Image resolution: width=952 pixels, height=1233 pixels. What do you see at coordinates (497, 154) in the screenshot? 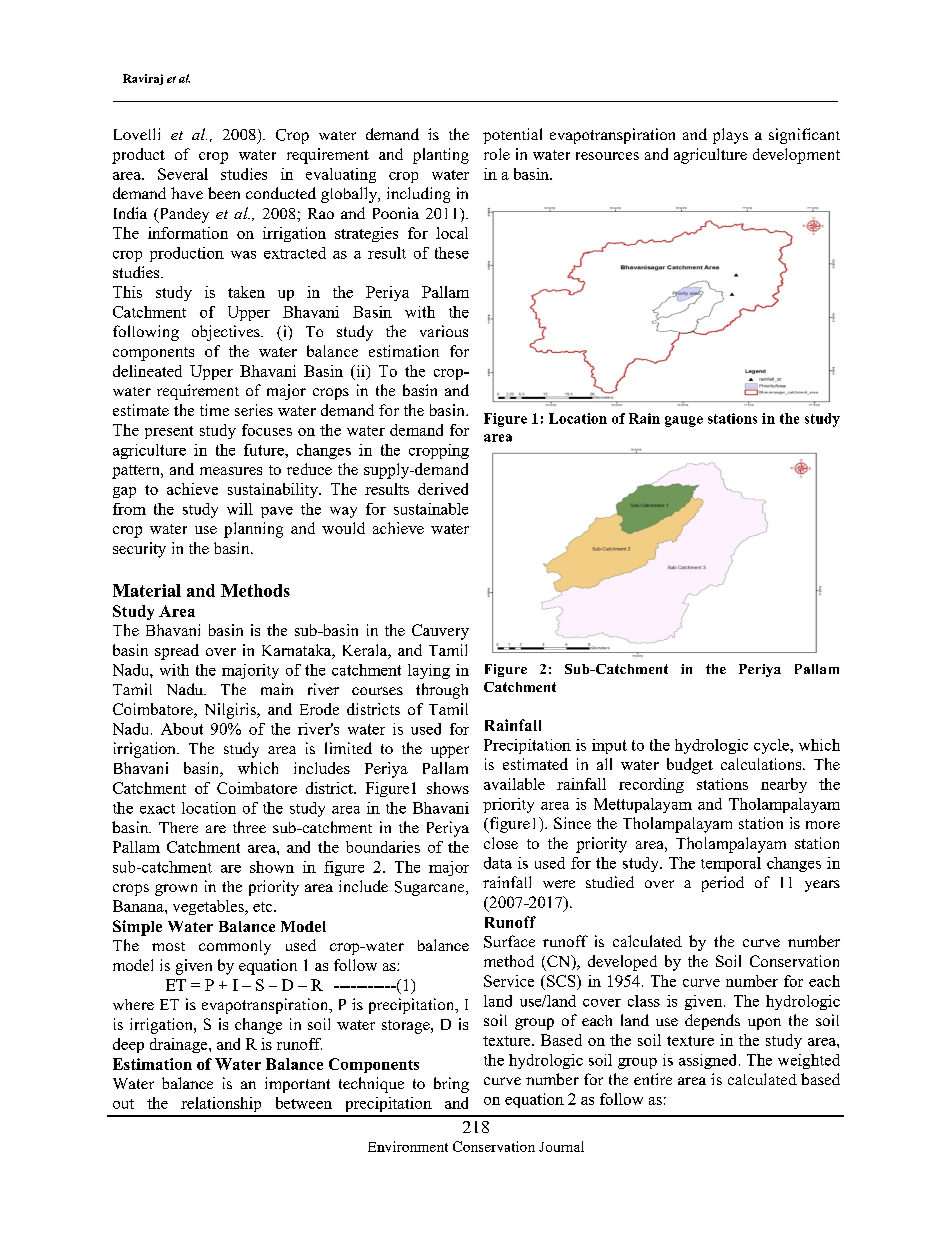
I see `role` at bounding box center [497, 154].
